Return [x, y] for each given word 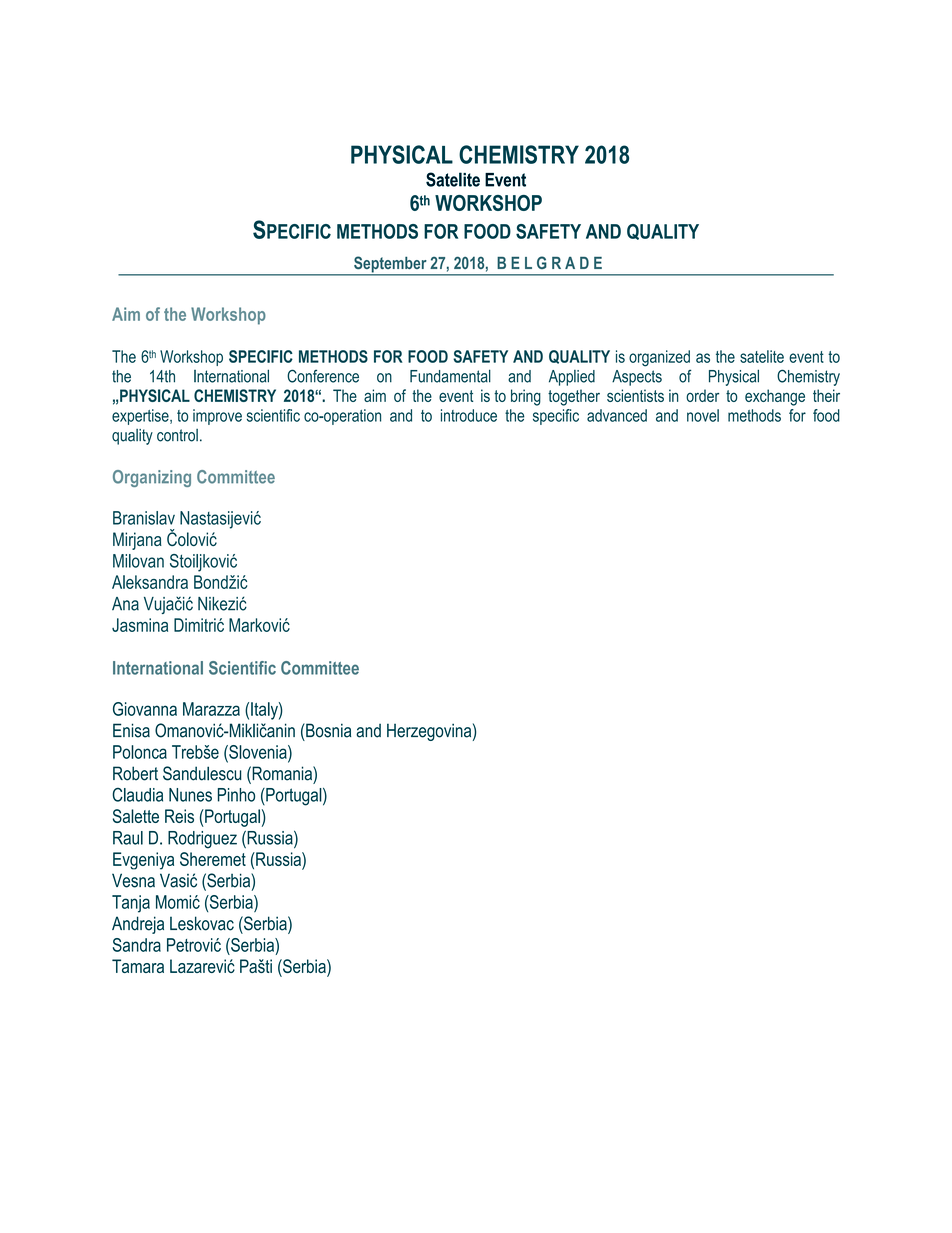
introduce [469, 415]
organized [659, 358]
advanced [617, 415]
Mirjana [137, 541]
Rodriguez [202, 840]
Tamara [138, 966]
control [177, 435]
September [390, 265]
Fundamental [450, 376]
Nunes [190, 795]
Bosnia [327, 730]
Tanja [131, 904]
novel [703, 415]
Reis [179, 816]
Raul [128, 838]
